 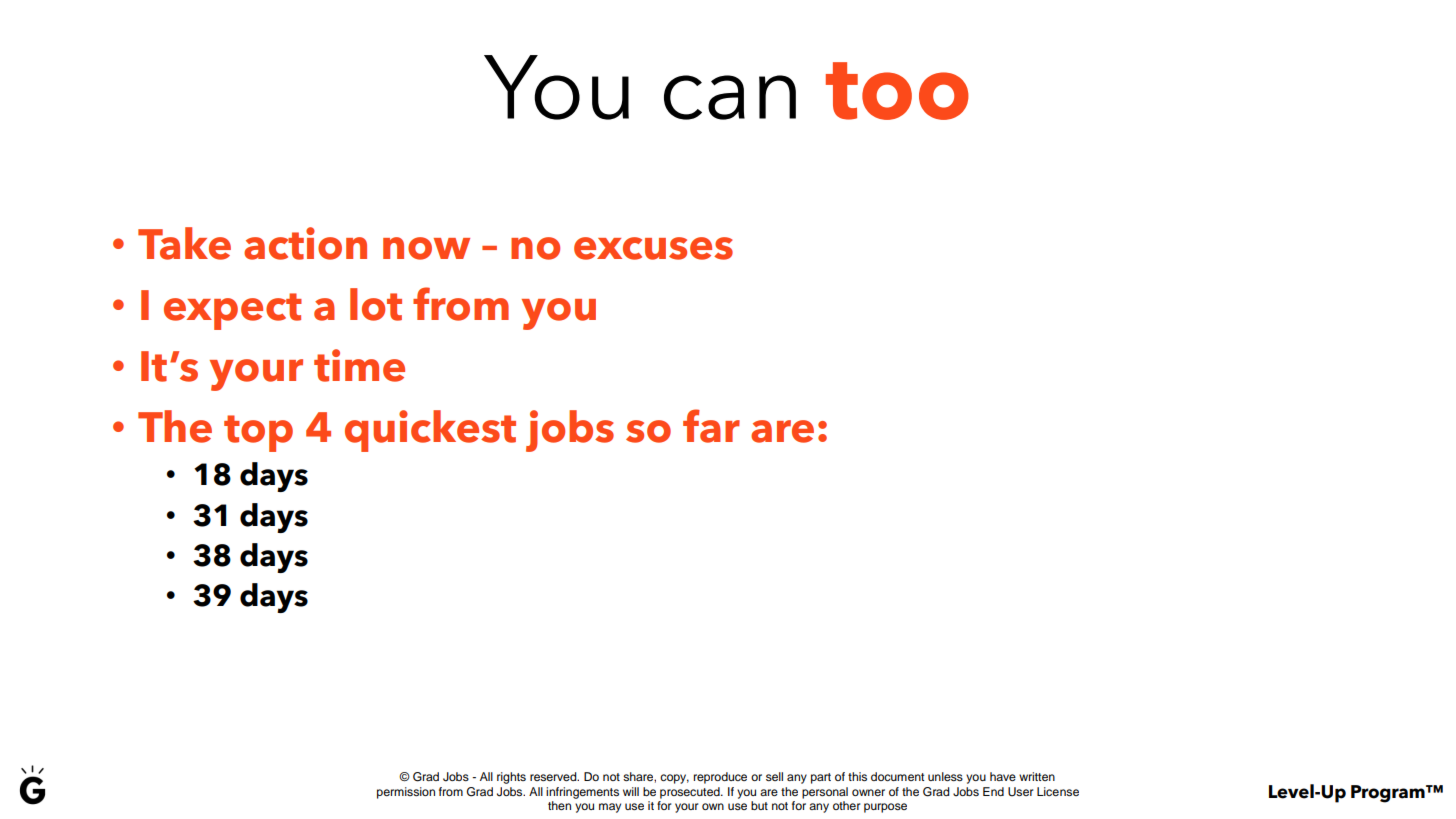 What do you see at coordinates (730, 97) in the image?
I see `can` at bounding box center [730, 97].
